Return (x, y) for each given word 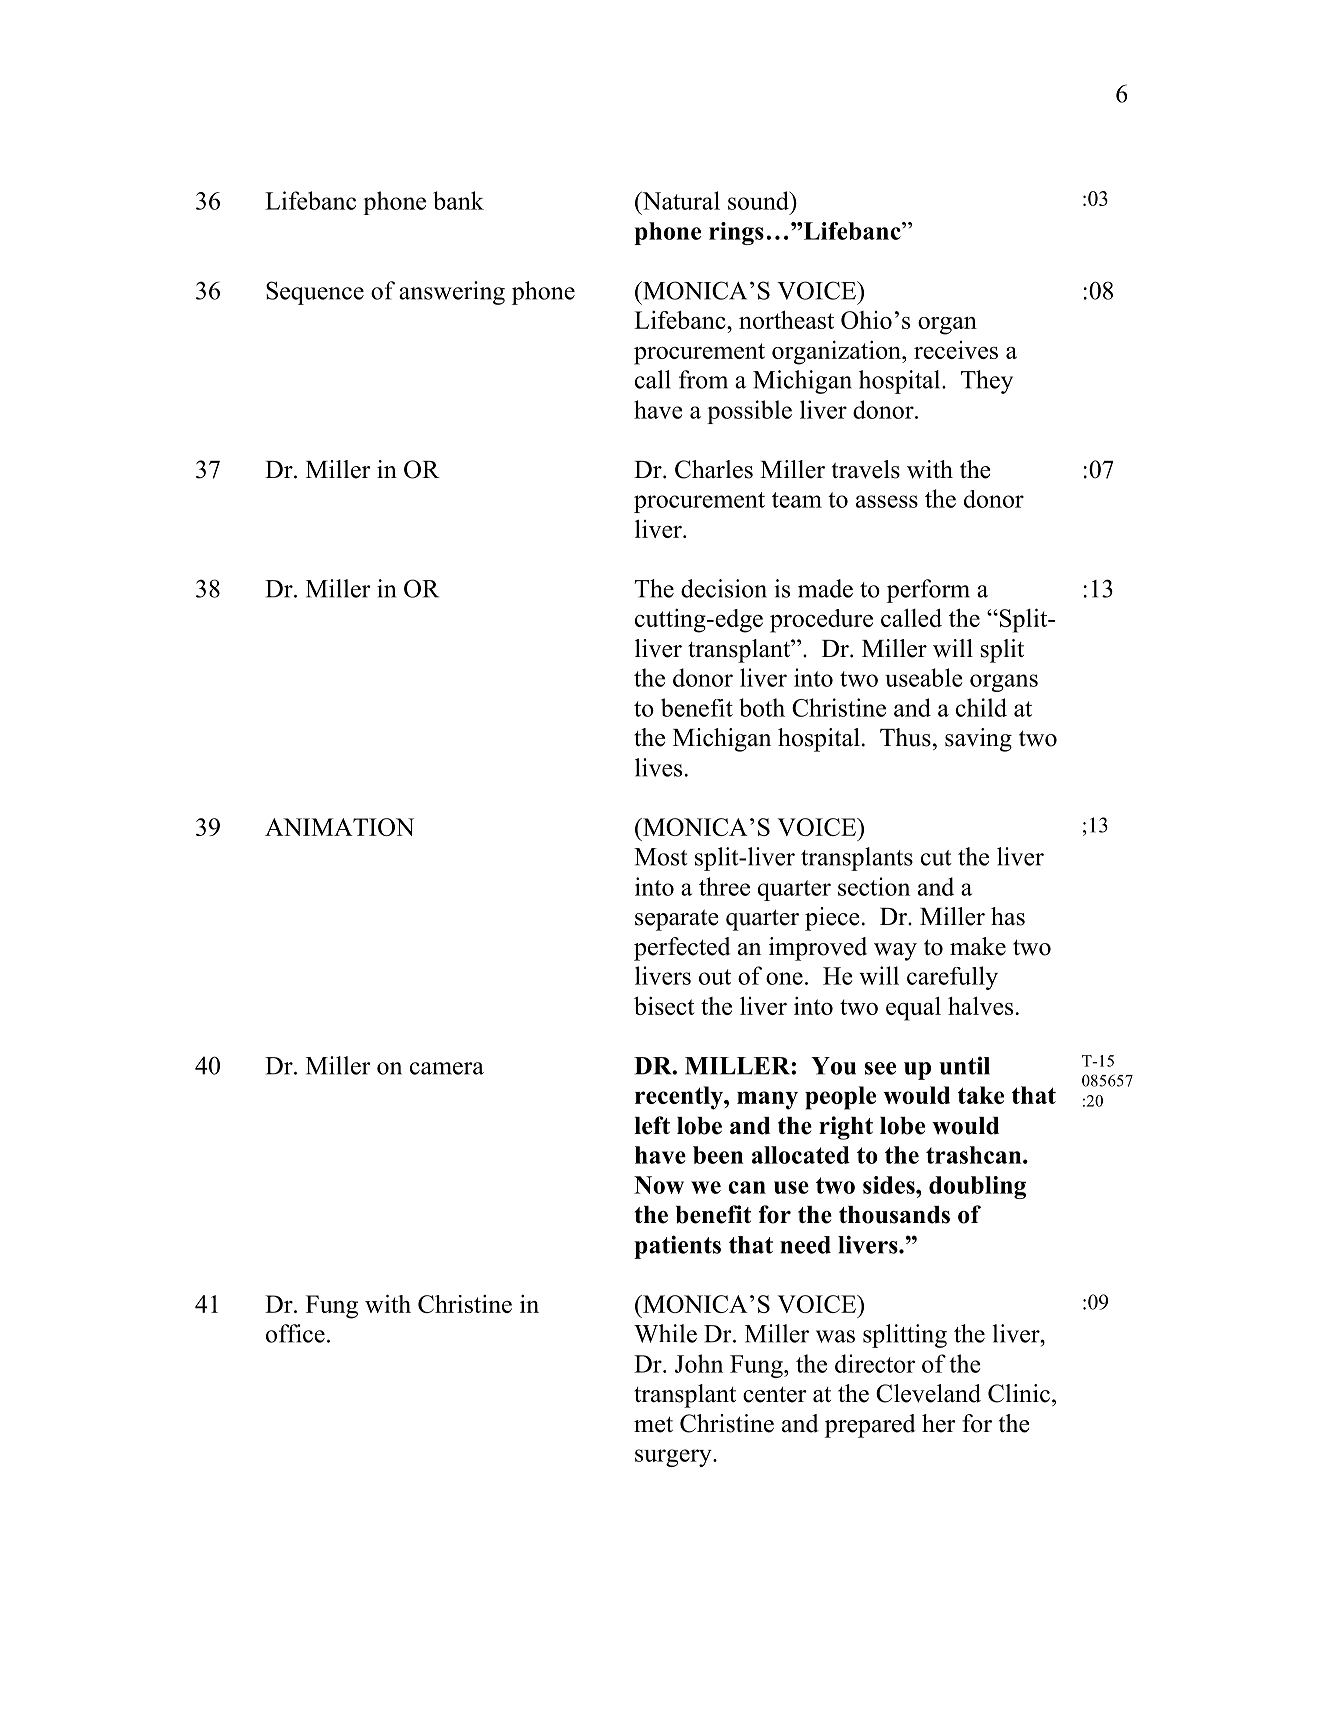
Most (661, 857)
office (295, 1333)
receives (956, 350)
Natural (680, 200)
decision (724, 588)
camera (447, 1068)
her (939, 1423)
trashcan (975, 1155)
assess (887, 501)
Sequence (315, 293)
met (653, 1424)
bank (458, 200)
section (874, 886)
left (652, 1125)
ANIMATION (339, 827)
